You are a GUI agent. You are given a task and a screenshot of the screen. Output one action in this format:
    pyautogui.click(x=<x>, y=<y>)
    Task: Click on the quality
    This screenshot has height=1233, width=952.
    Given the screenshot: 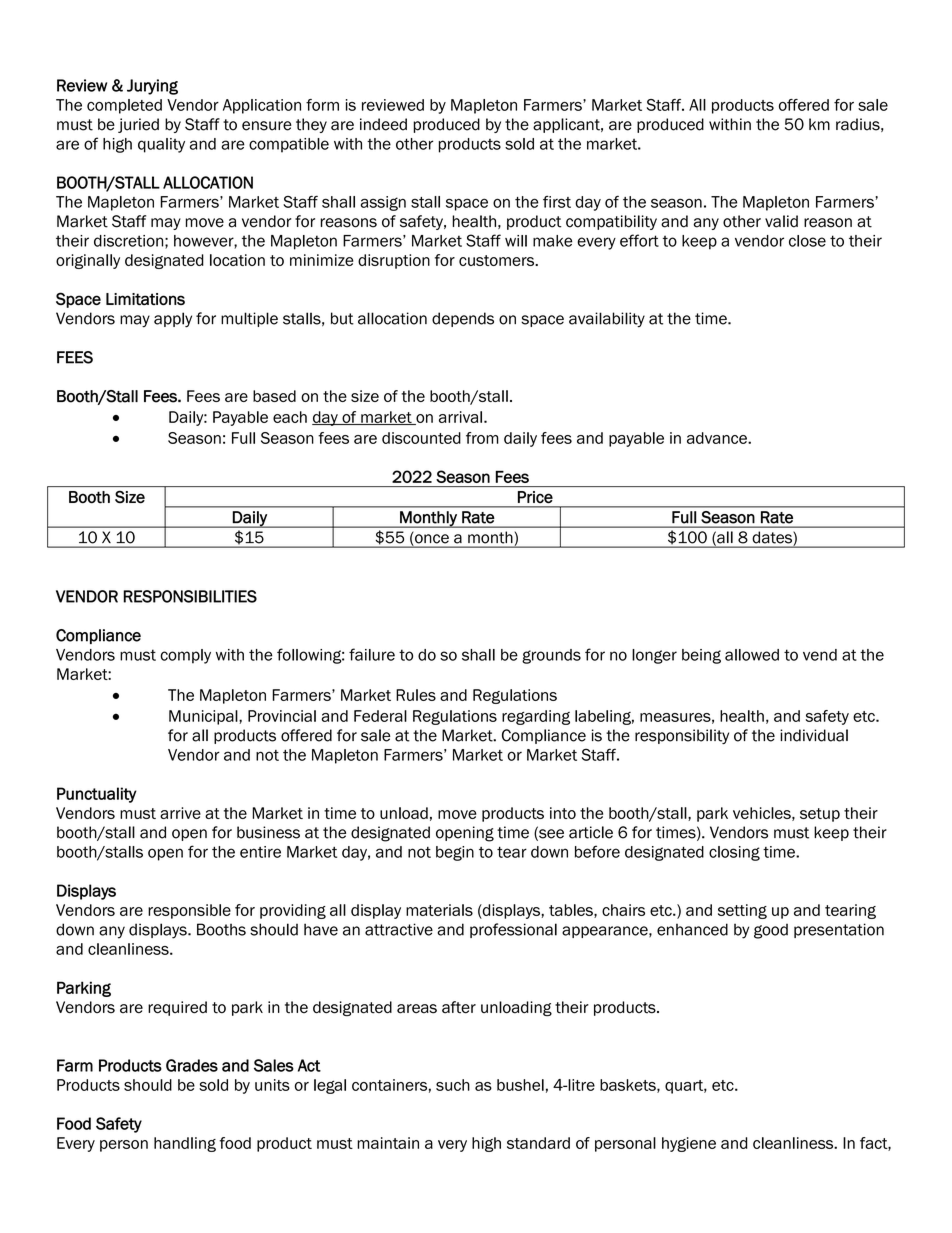 What is the action you would take?
    pyautogui.click(x=161, y=145)
